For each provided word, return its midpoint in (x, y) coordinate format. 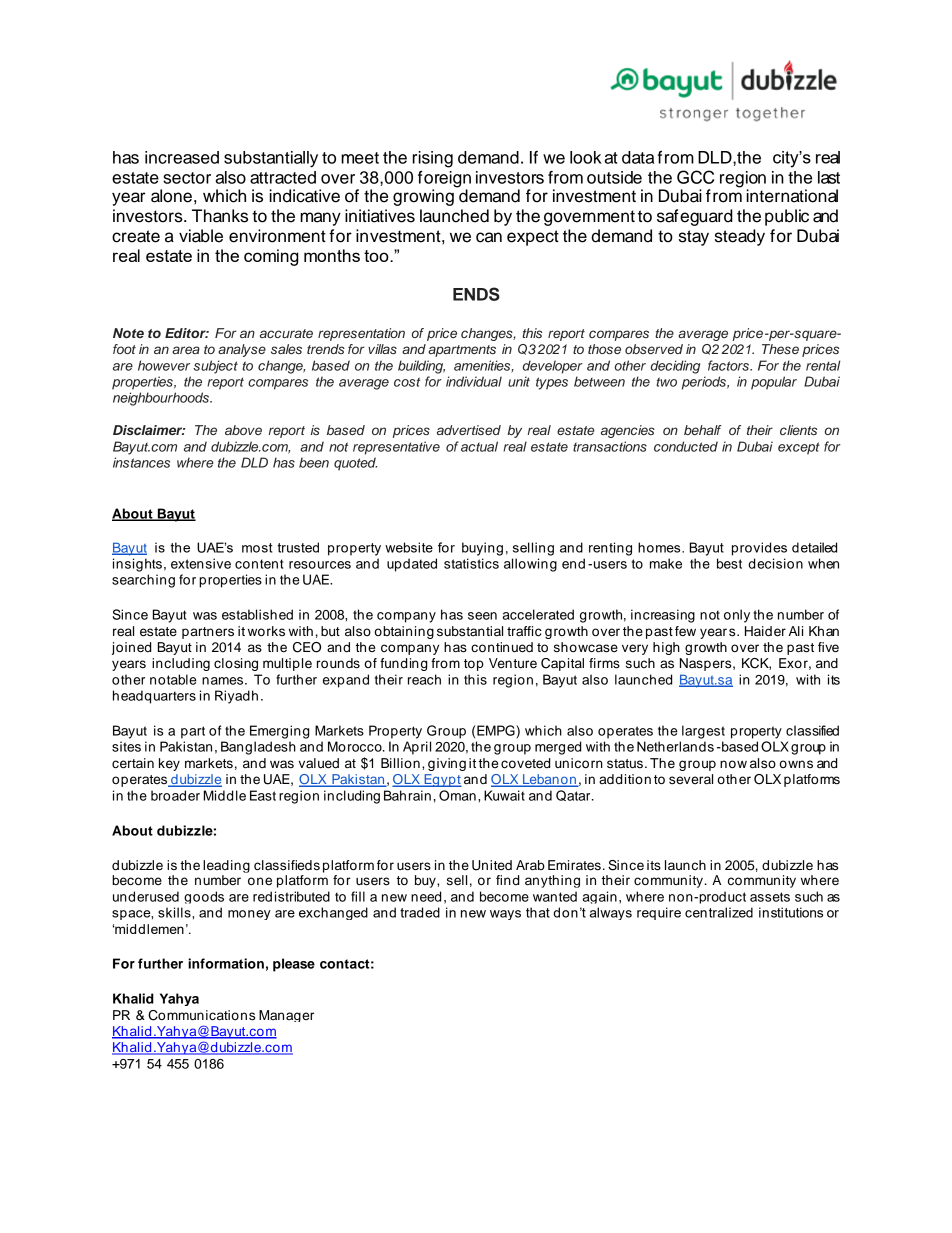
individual (474, 381)
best (729, 563)
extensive (201, 563)
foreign (444, 180)
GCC (695, 177)
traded (420, 912)
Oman (457, 795)
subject (215, 367)
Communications (201, 1015)
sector (187, 178)
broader (175, 795)
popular (774, 383)
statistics (471, 563)
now (733, 764)
